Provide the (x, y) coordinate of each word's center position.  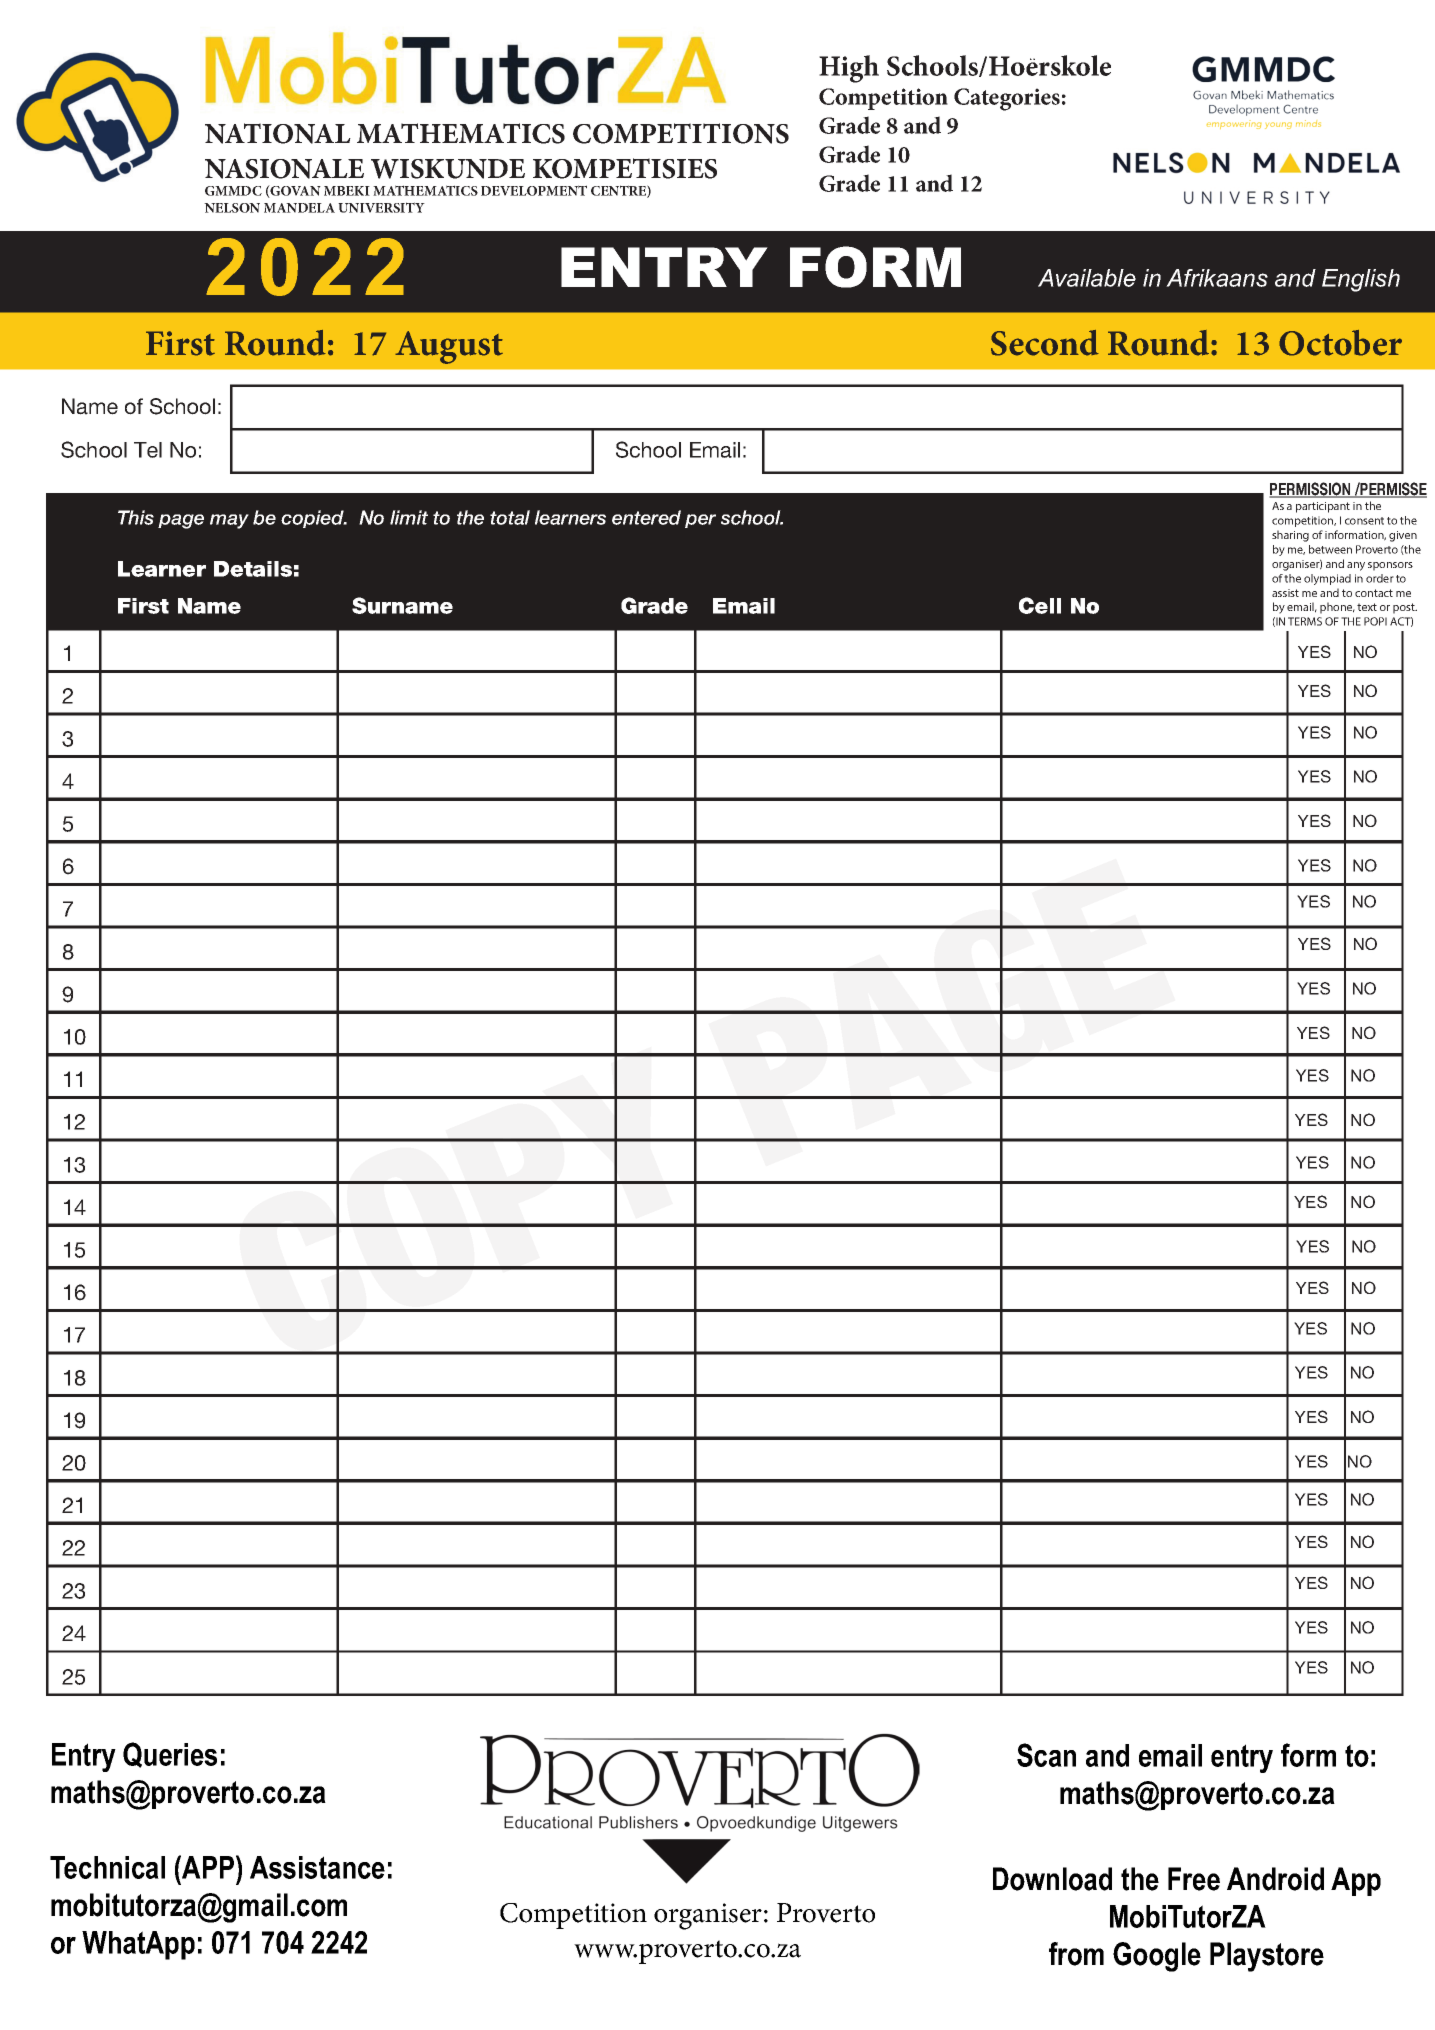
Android (1275, 1879)
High (849, 69)
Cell (1040, 605)
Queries (170, 1755)
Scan (1046, 1755)
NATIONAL (278, 133)
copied (313, 519)
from (1076, 1954)
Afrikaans (1217, 278)
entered (646, 517)
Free (1194, 1879)
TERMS (1305, 621)
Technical (107, 1867)
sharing (1290, 536)
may (229, 521)
